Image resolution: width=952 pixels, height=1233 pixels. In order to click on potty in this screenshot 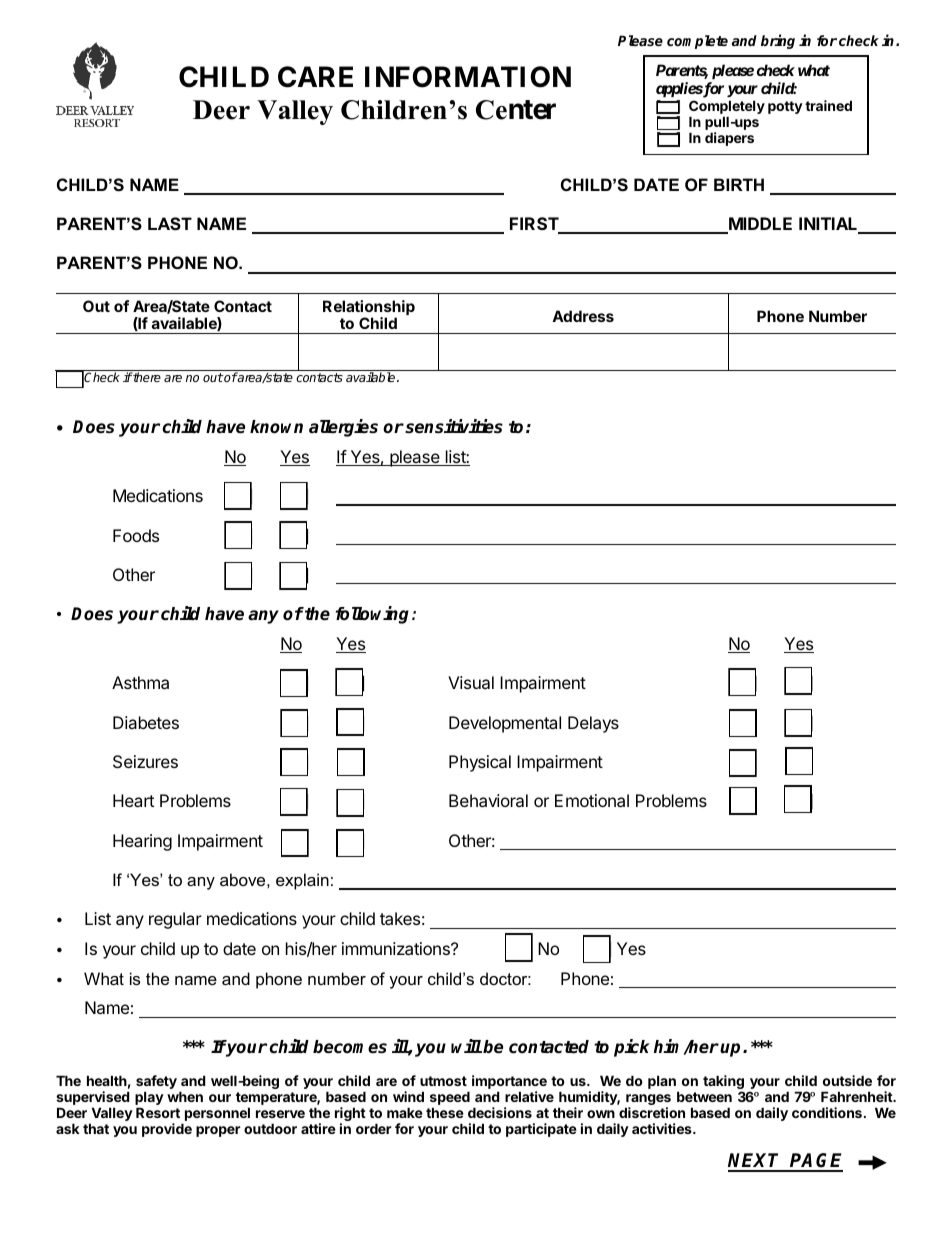, I will do `click(785, 107)`.
